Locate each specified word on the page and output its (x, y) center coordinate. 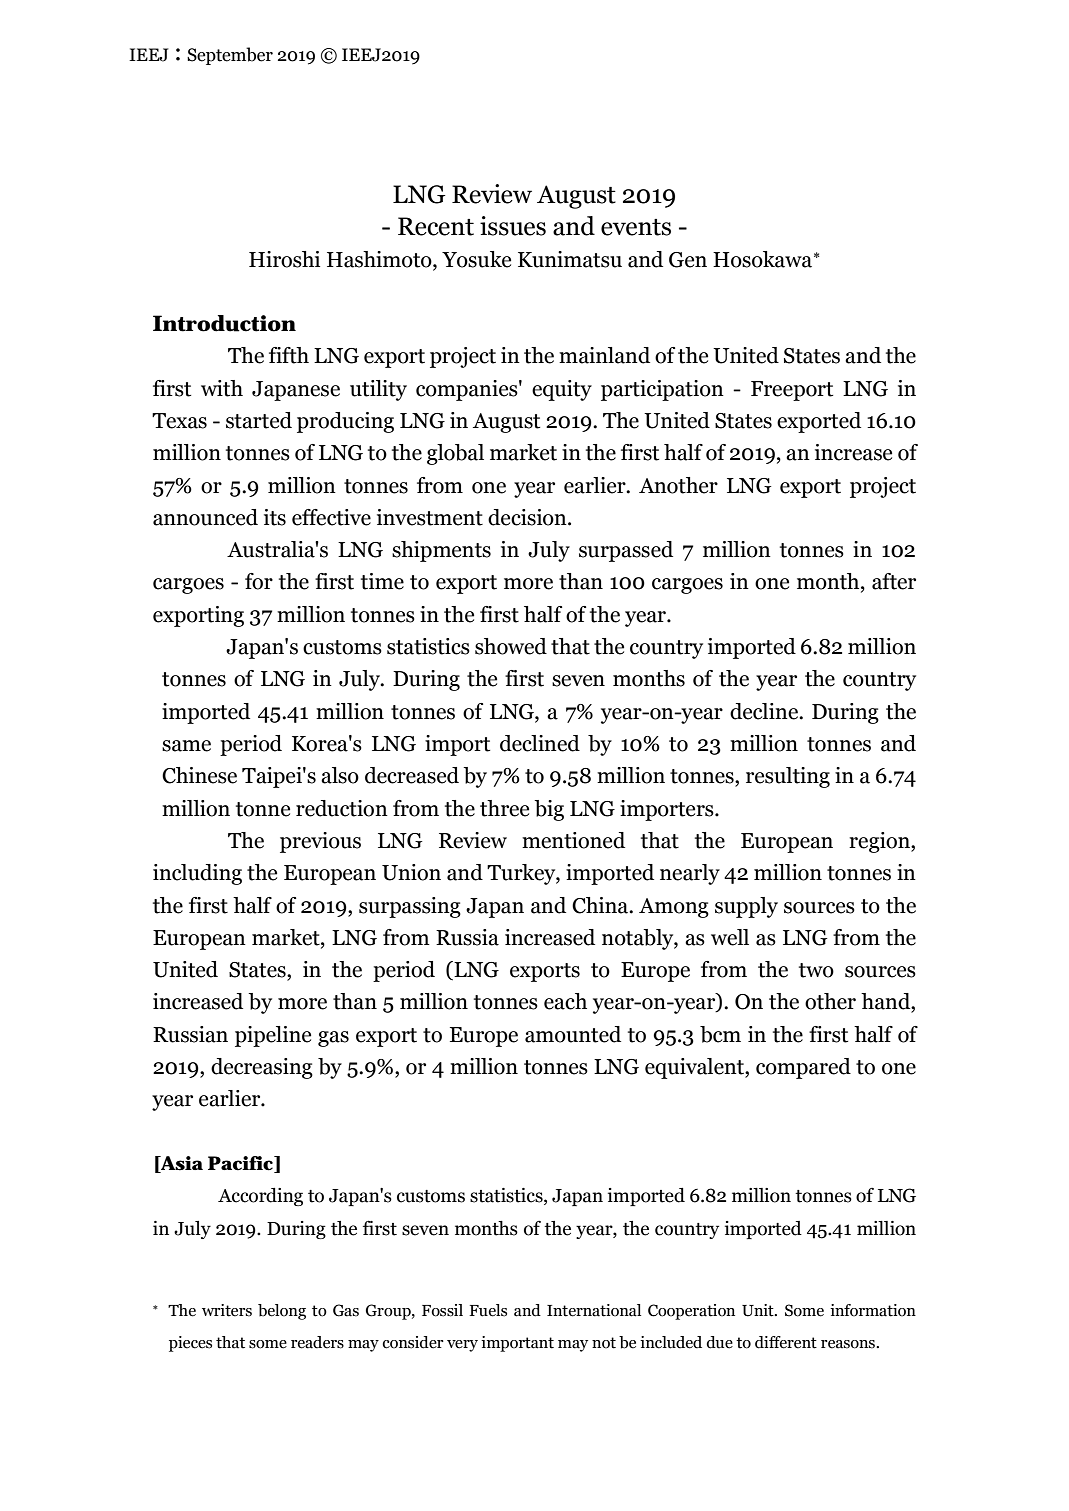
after (894, 581)
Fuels (488, 1310)
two (816, 970)
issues (513, 226)
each (565, 1001)
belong (282, 1312)
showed (511, 646)
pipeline (273, 1036)
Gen (688, 260)
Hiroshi (284, 259)
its (275, 517)
